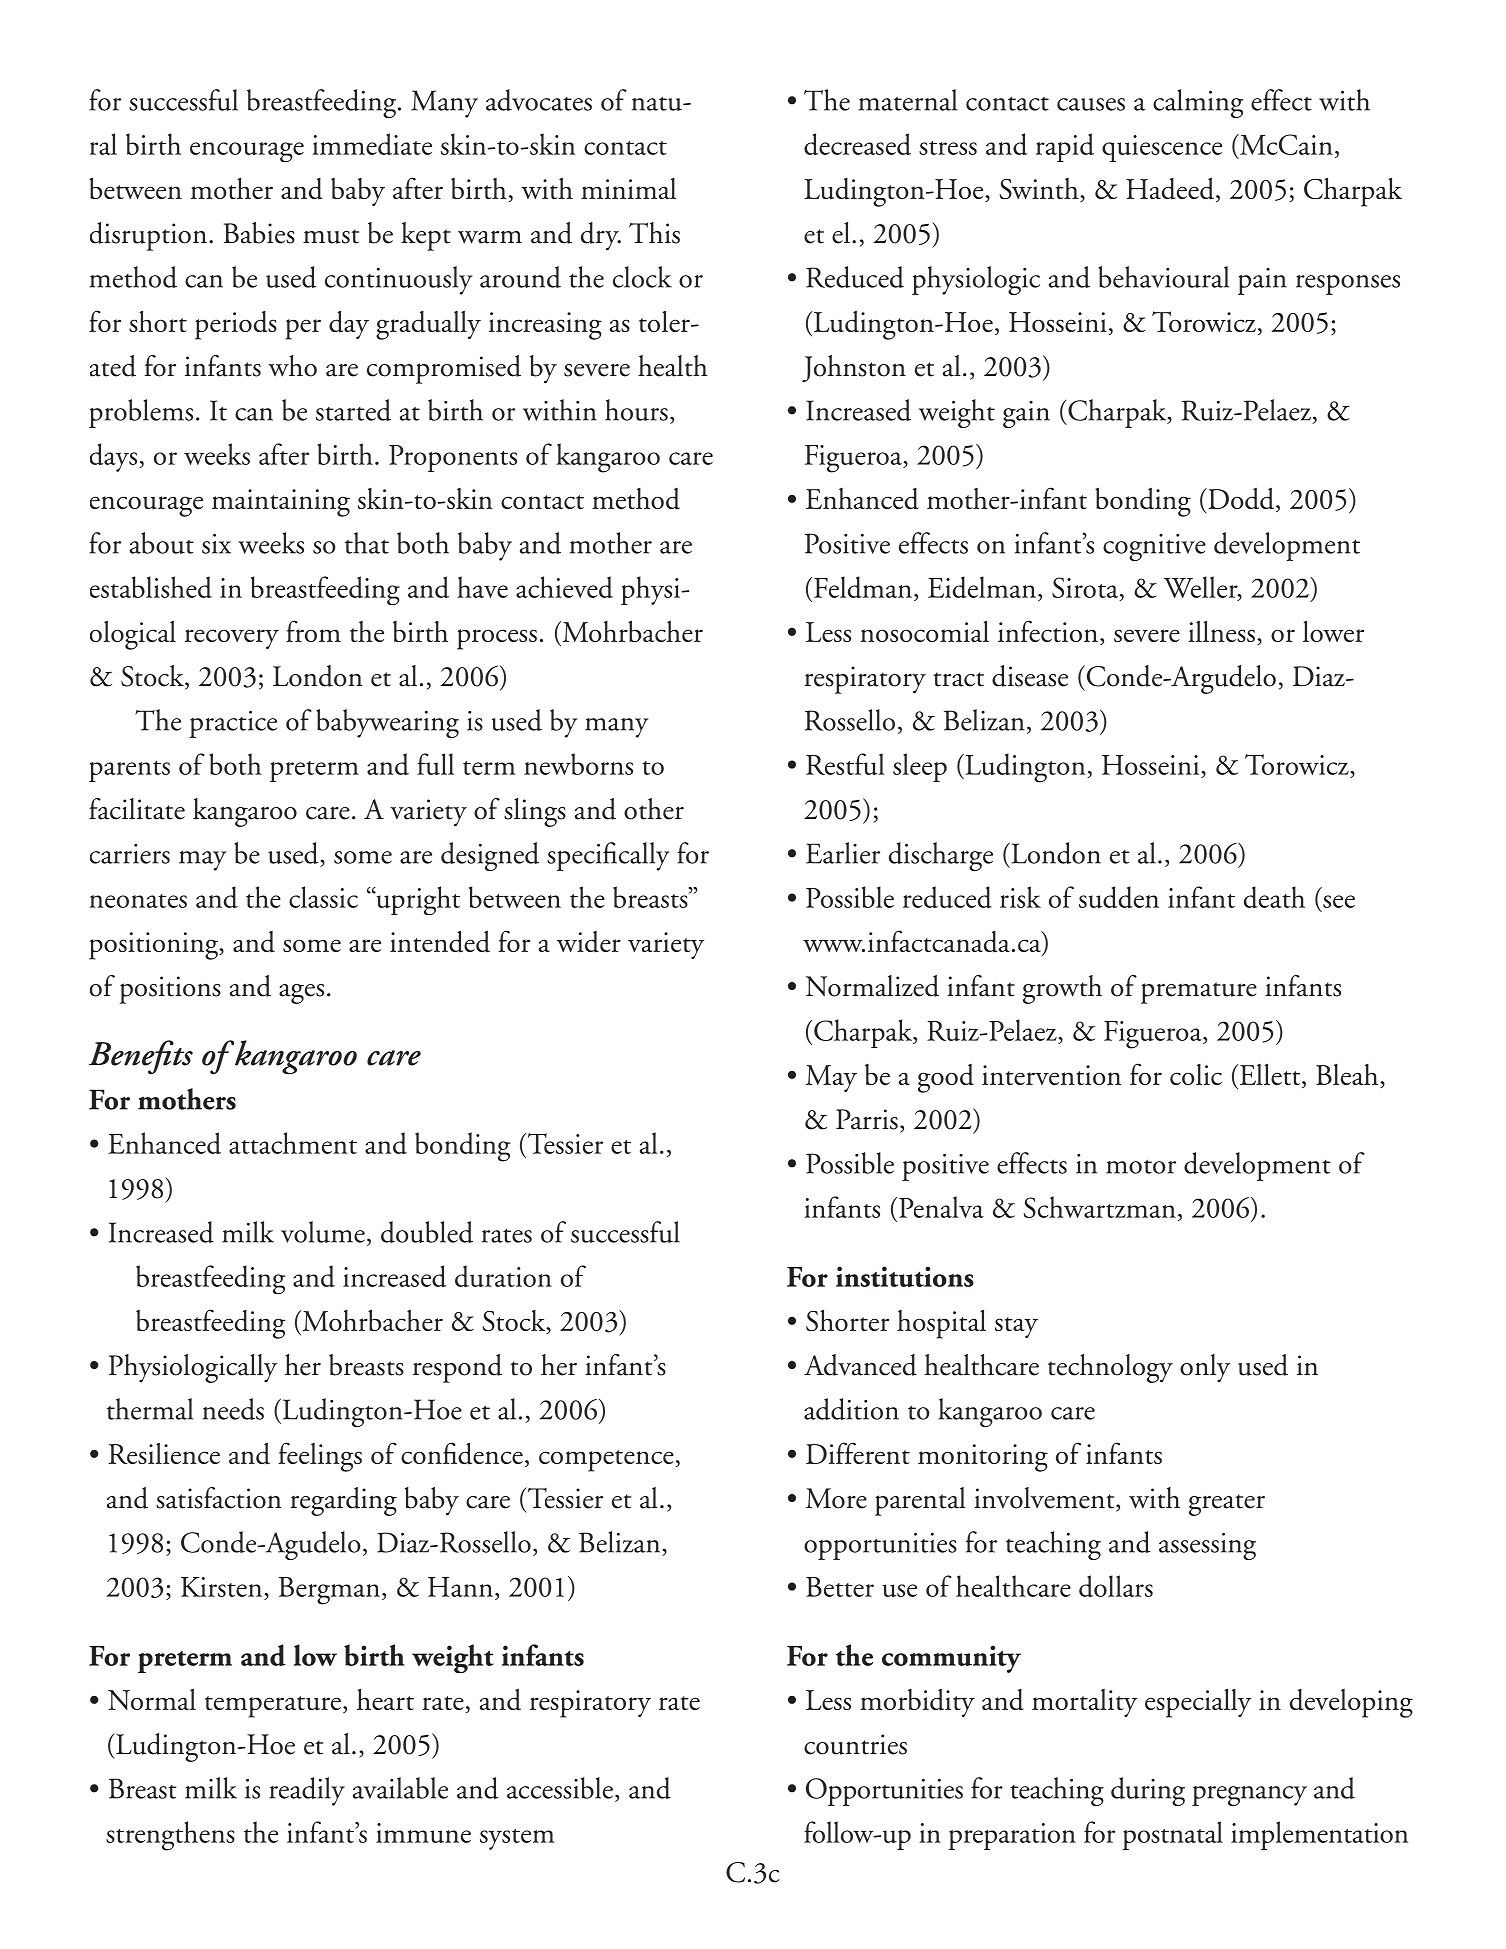 The width and height of the document is (1506, 1949). What do you see at coordinates (307, 1791) in the document?
I see `readily` at bounding box center [307, 1791].
